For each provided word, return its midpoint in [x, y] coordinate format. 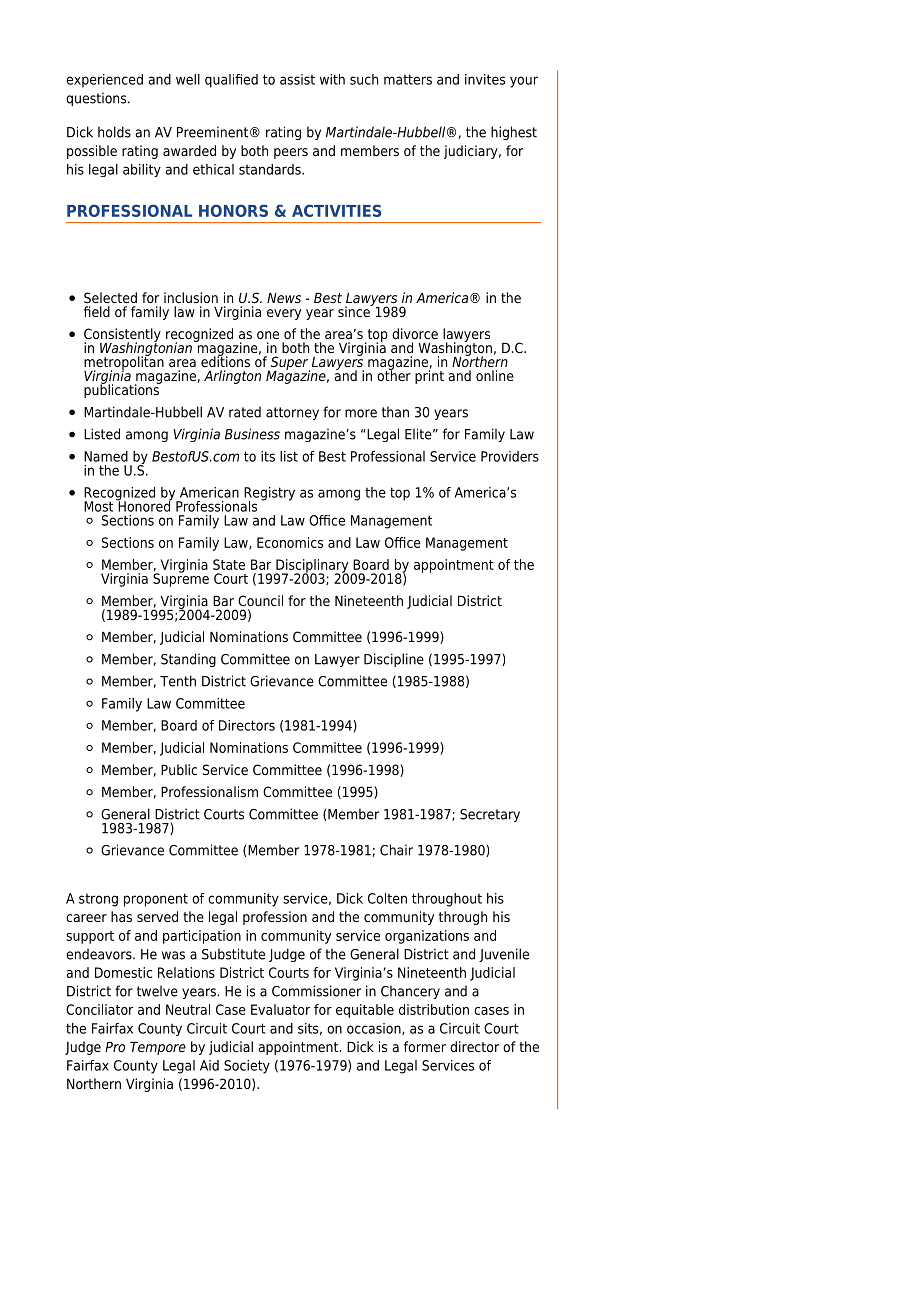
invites [485, 79]
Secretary [490, 815]
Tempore [158, 1048]
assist [297, 79]
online [495, 375]
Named [106, 456]
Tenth [178, 681]
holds [114, 132]
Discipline [394, 660]
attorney [292, 413]
